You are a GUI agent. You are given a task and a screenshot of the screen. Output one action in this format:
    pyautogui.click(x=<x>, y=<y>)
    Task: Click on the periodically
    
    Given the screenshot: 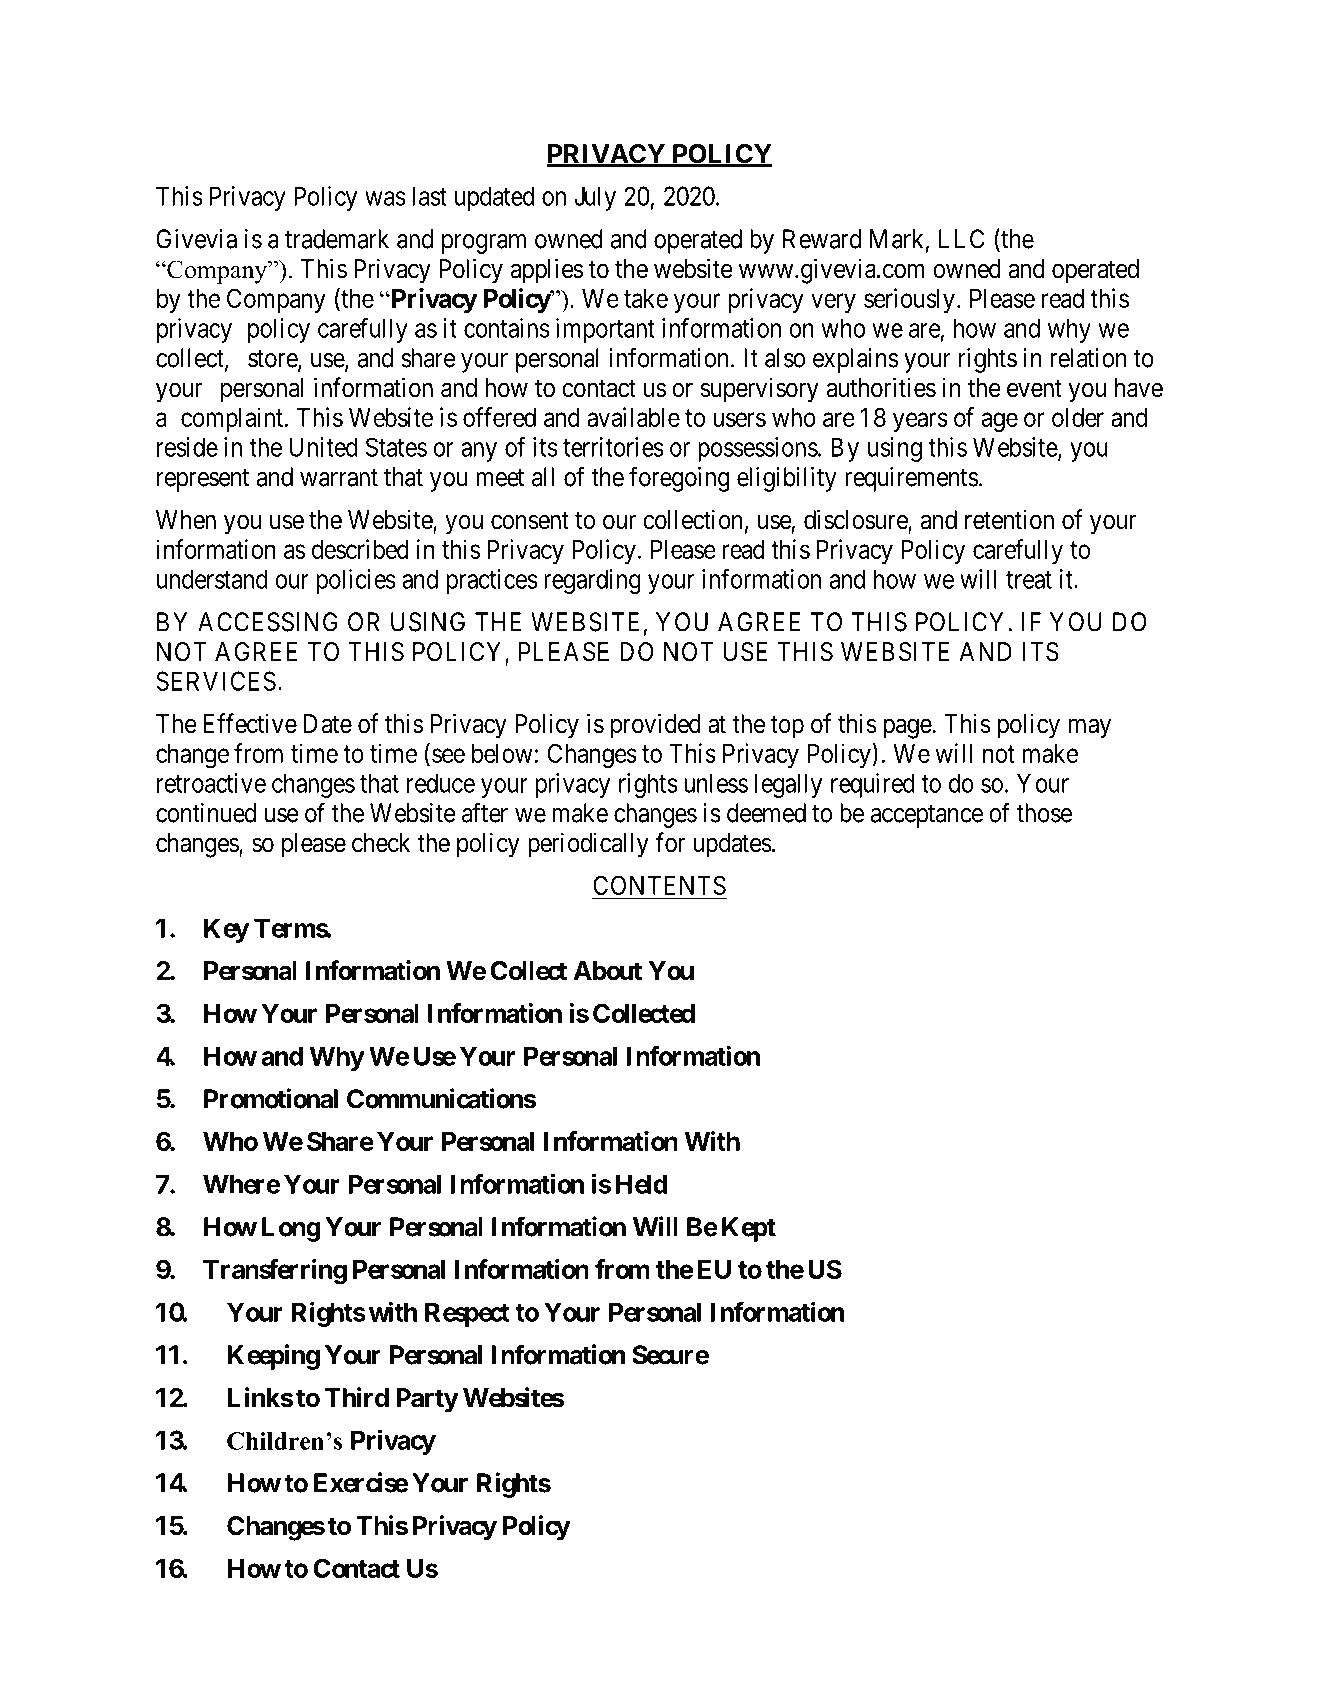 What is the action you would take?
    pyautogui.click(x=588, y=845)
